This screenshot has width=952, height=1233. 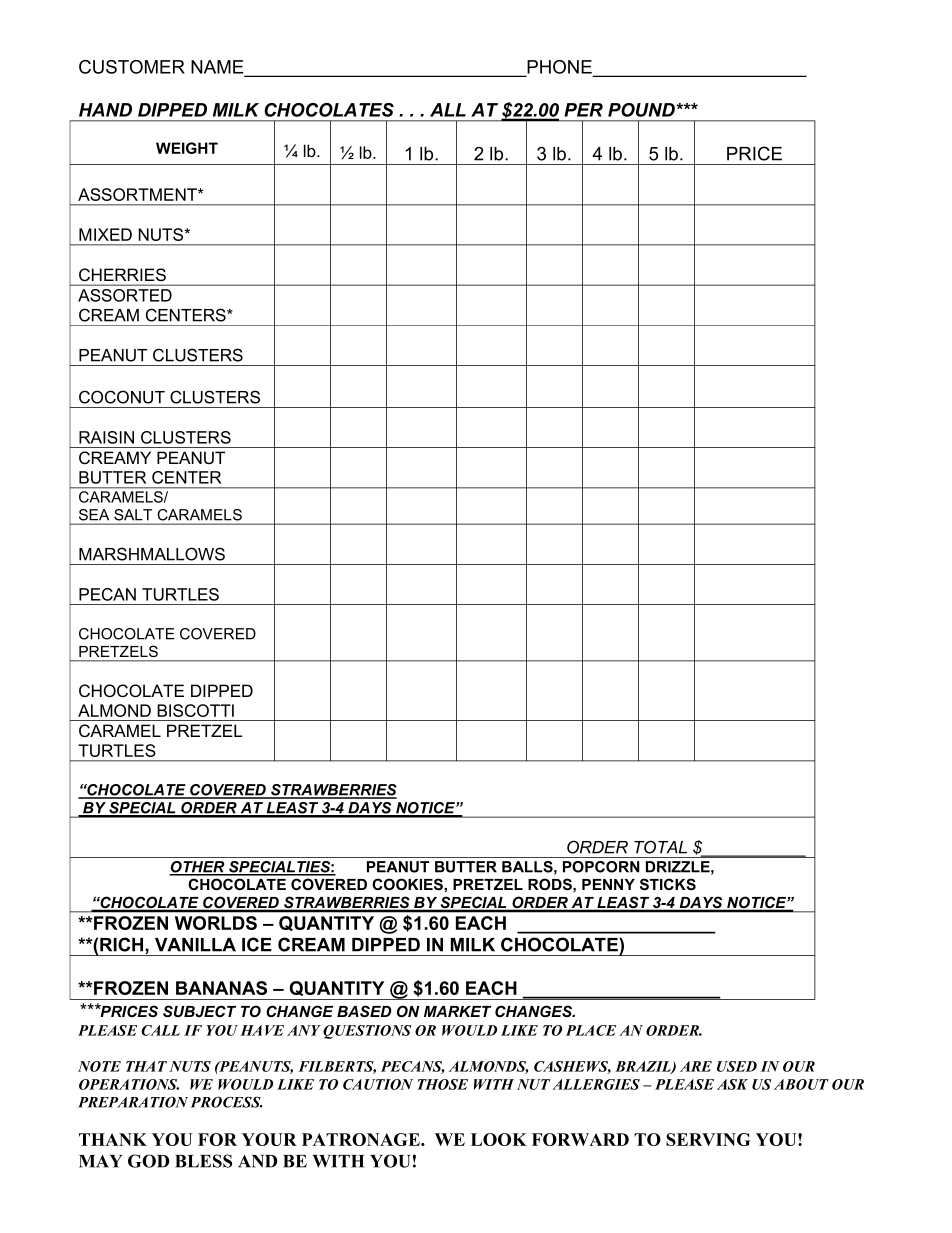 What do you see at coordinates (499, 1139) in the screenshot?
I see `LOOK` at bounding box center [499, 1139].
